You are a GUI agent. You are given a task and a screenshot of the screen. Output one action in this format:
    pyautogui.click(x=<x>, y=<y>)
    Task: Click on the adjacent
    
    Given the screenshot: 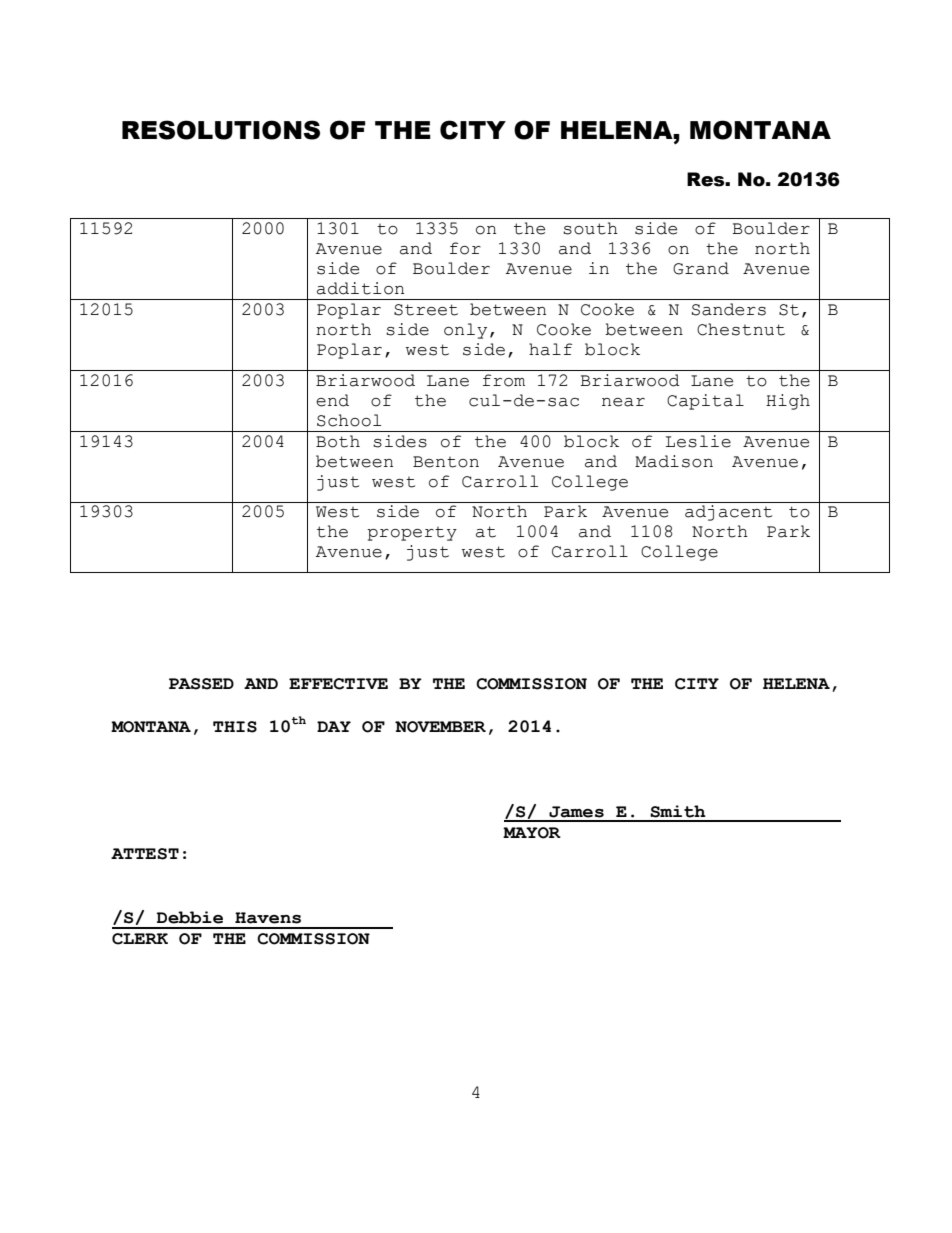 What is the action you would take?
    pyautogui.click(x=728, y=513)
